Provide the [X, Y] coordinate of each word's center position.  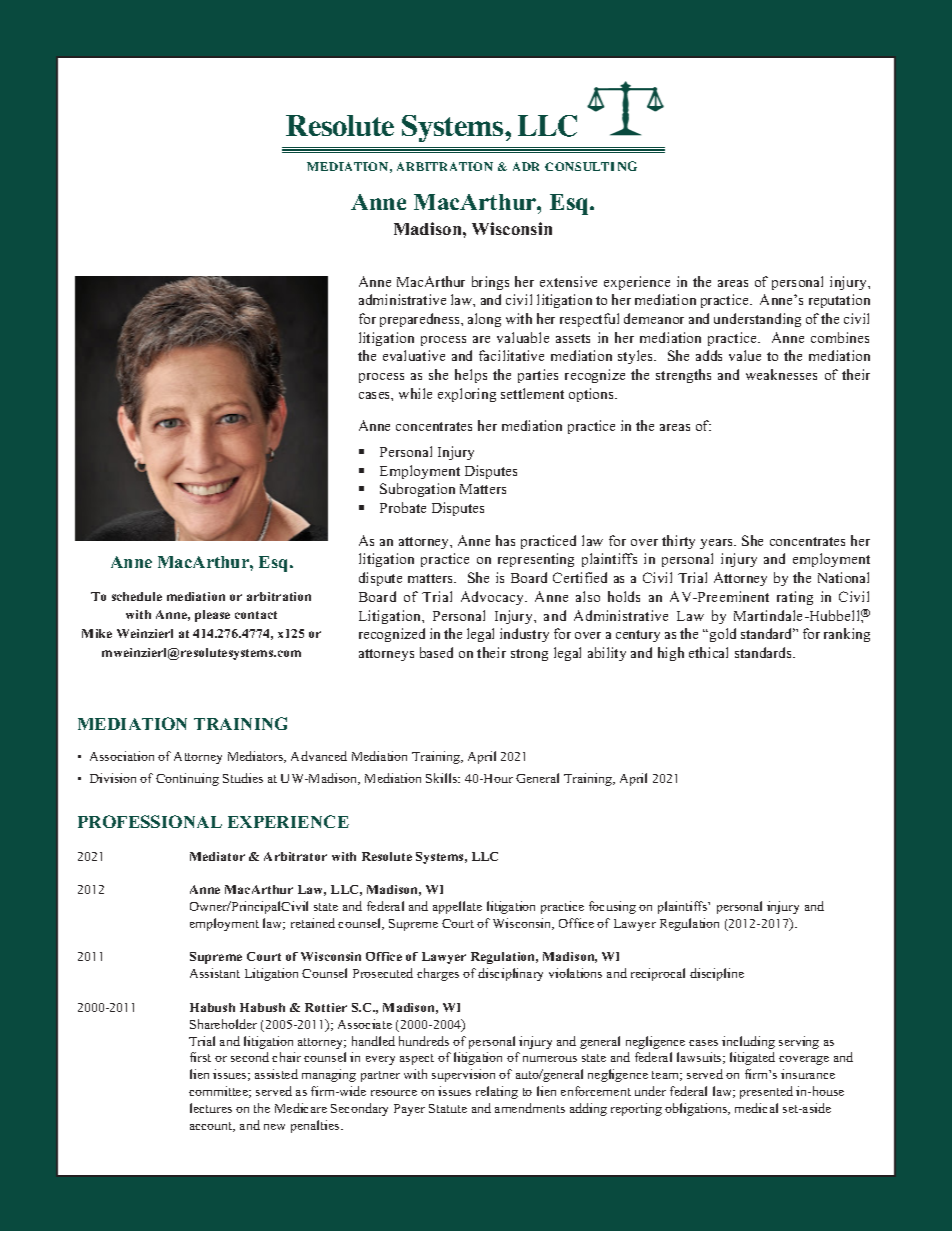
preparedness [421, 320]
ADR [526, 166]
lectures [211, 1108]
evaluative [414, 355]
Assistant [215, 973]
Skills [443, 778]
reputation [839, 301]
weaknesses [781, 374]
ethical [708, 652]
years [717, 544]
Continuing [187, 779]
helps [471, 376]
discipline [717, 974]
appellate [457, 907]
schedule [137, 596]
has [505, 540]
